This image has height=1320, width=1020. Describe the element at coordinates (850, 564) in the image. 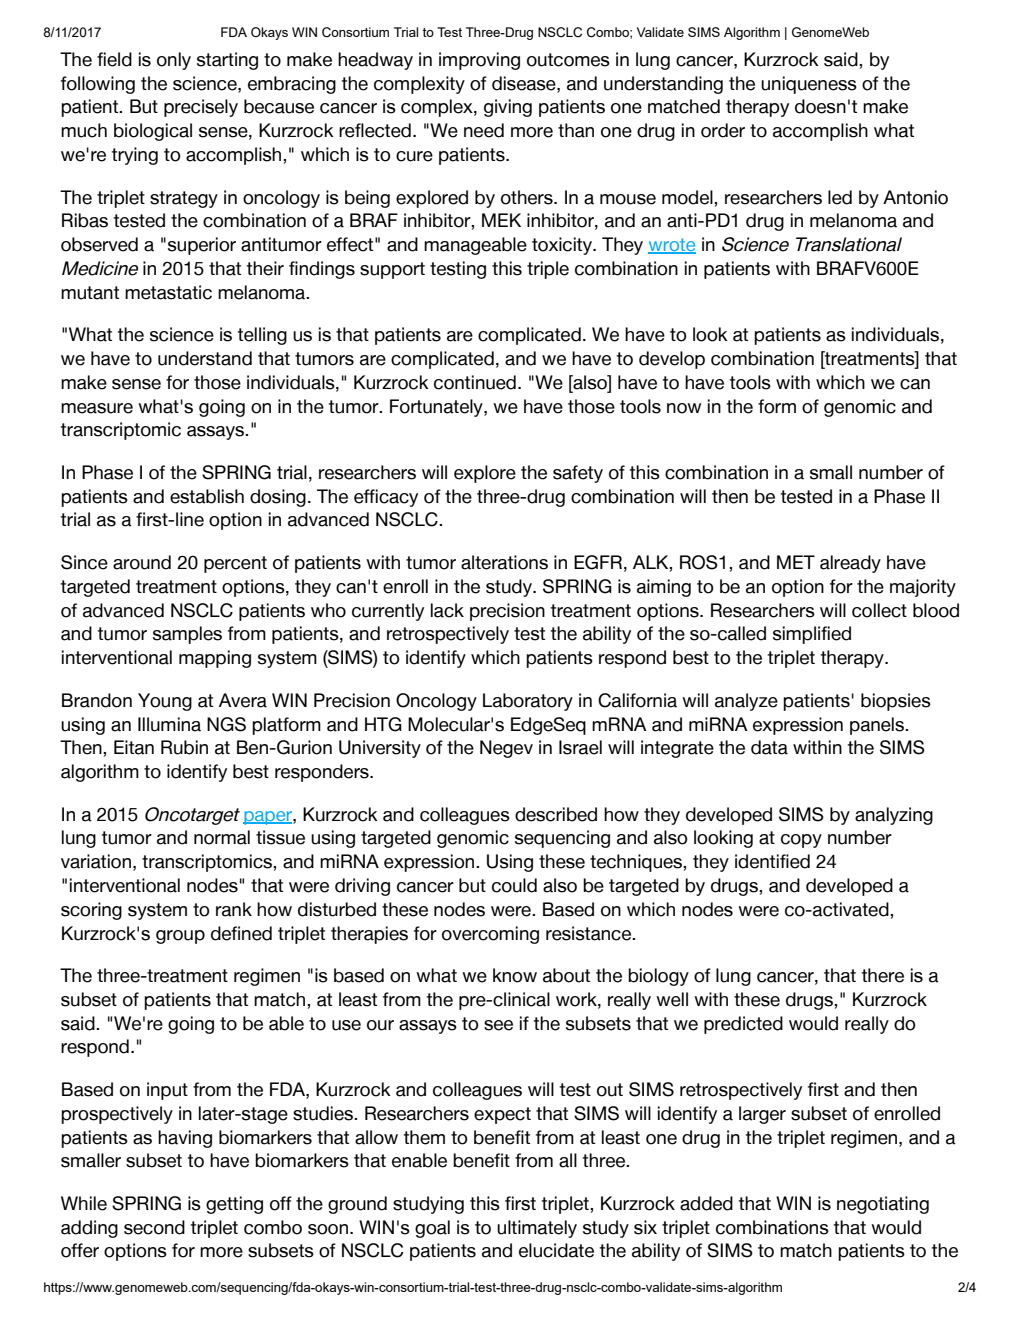

I see `already` at that location.
